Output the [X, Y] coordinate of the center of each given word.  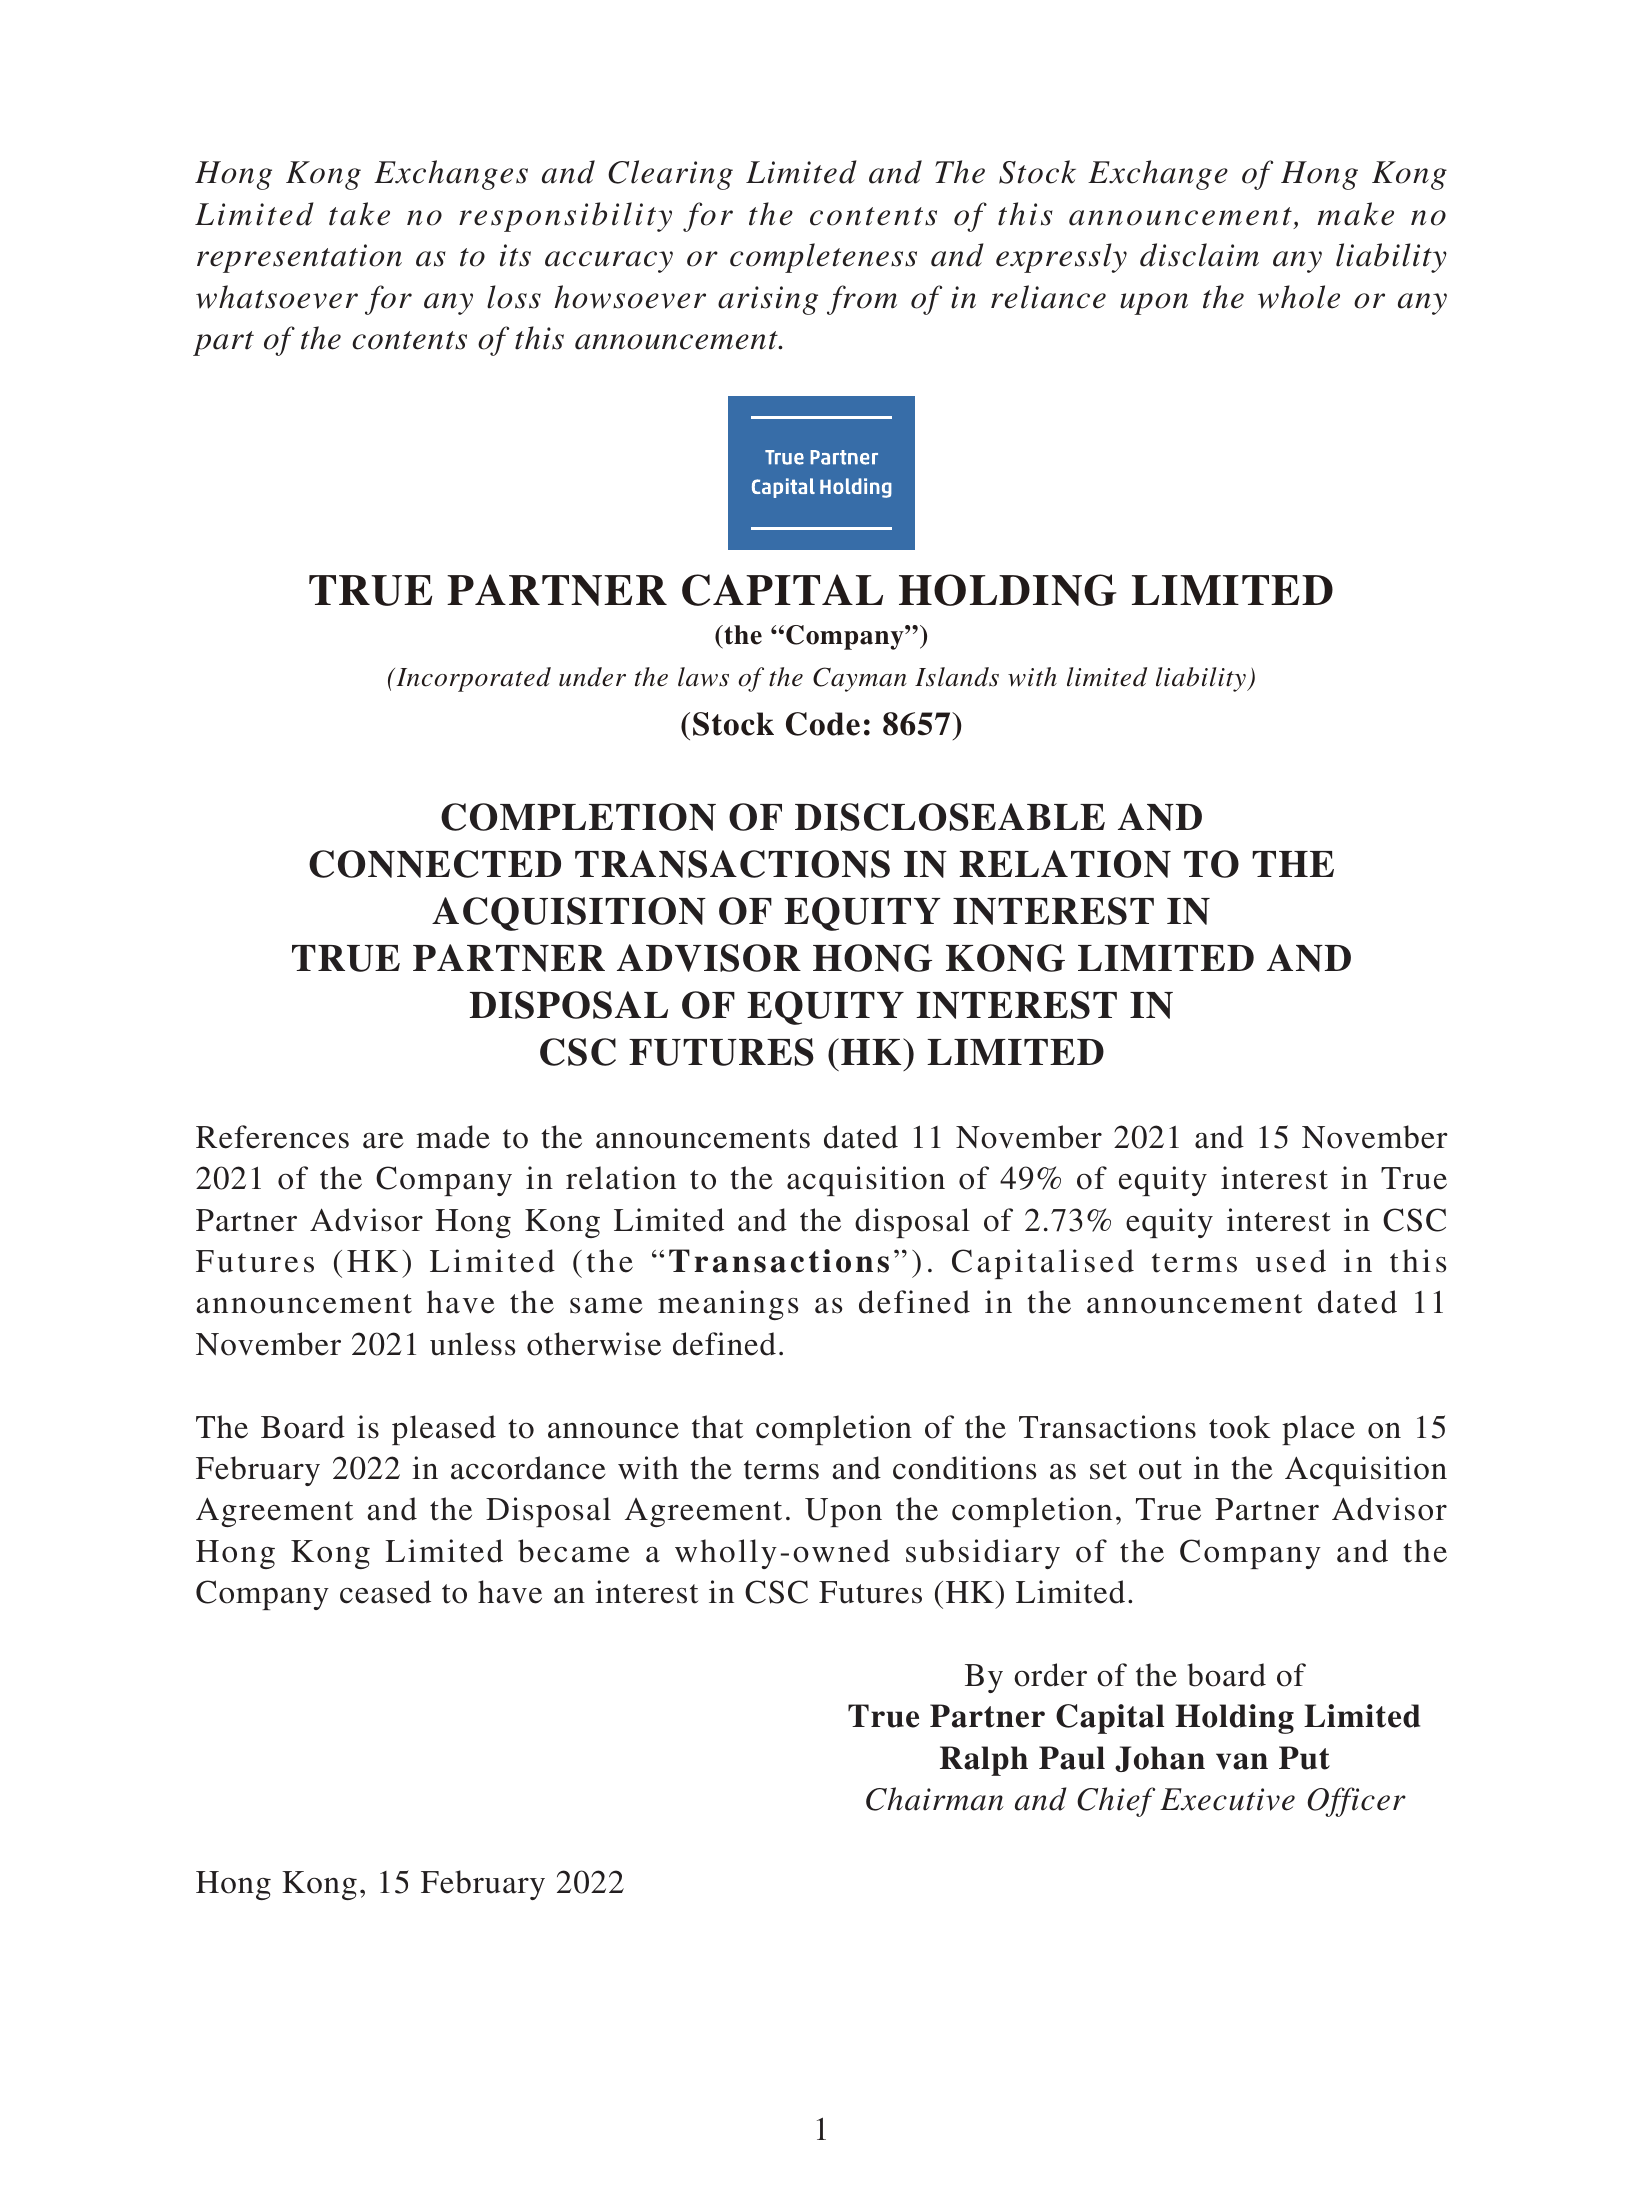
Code [823, 724]
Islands [957, 677]
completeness [823, 258]
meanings [728, 1305]
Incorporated [472, 679]
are [383, 1141]
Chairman [935, 1799]
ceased [385, 1592]
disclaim [1199, 255]
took [1240, 1427]
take [359, 214]
